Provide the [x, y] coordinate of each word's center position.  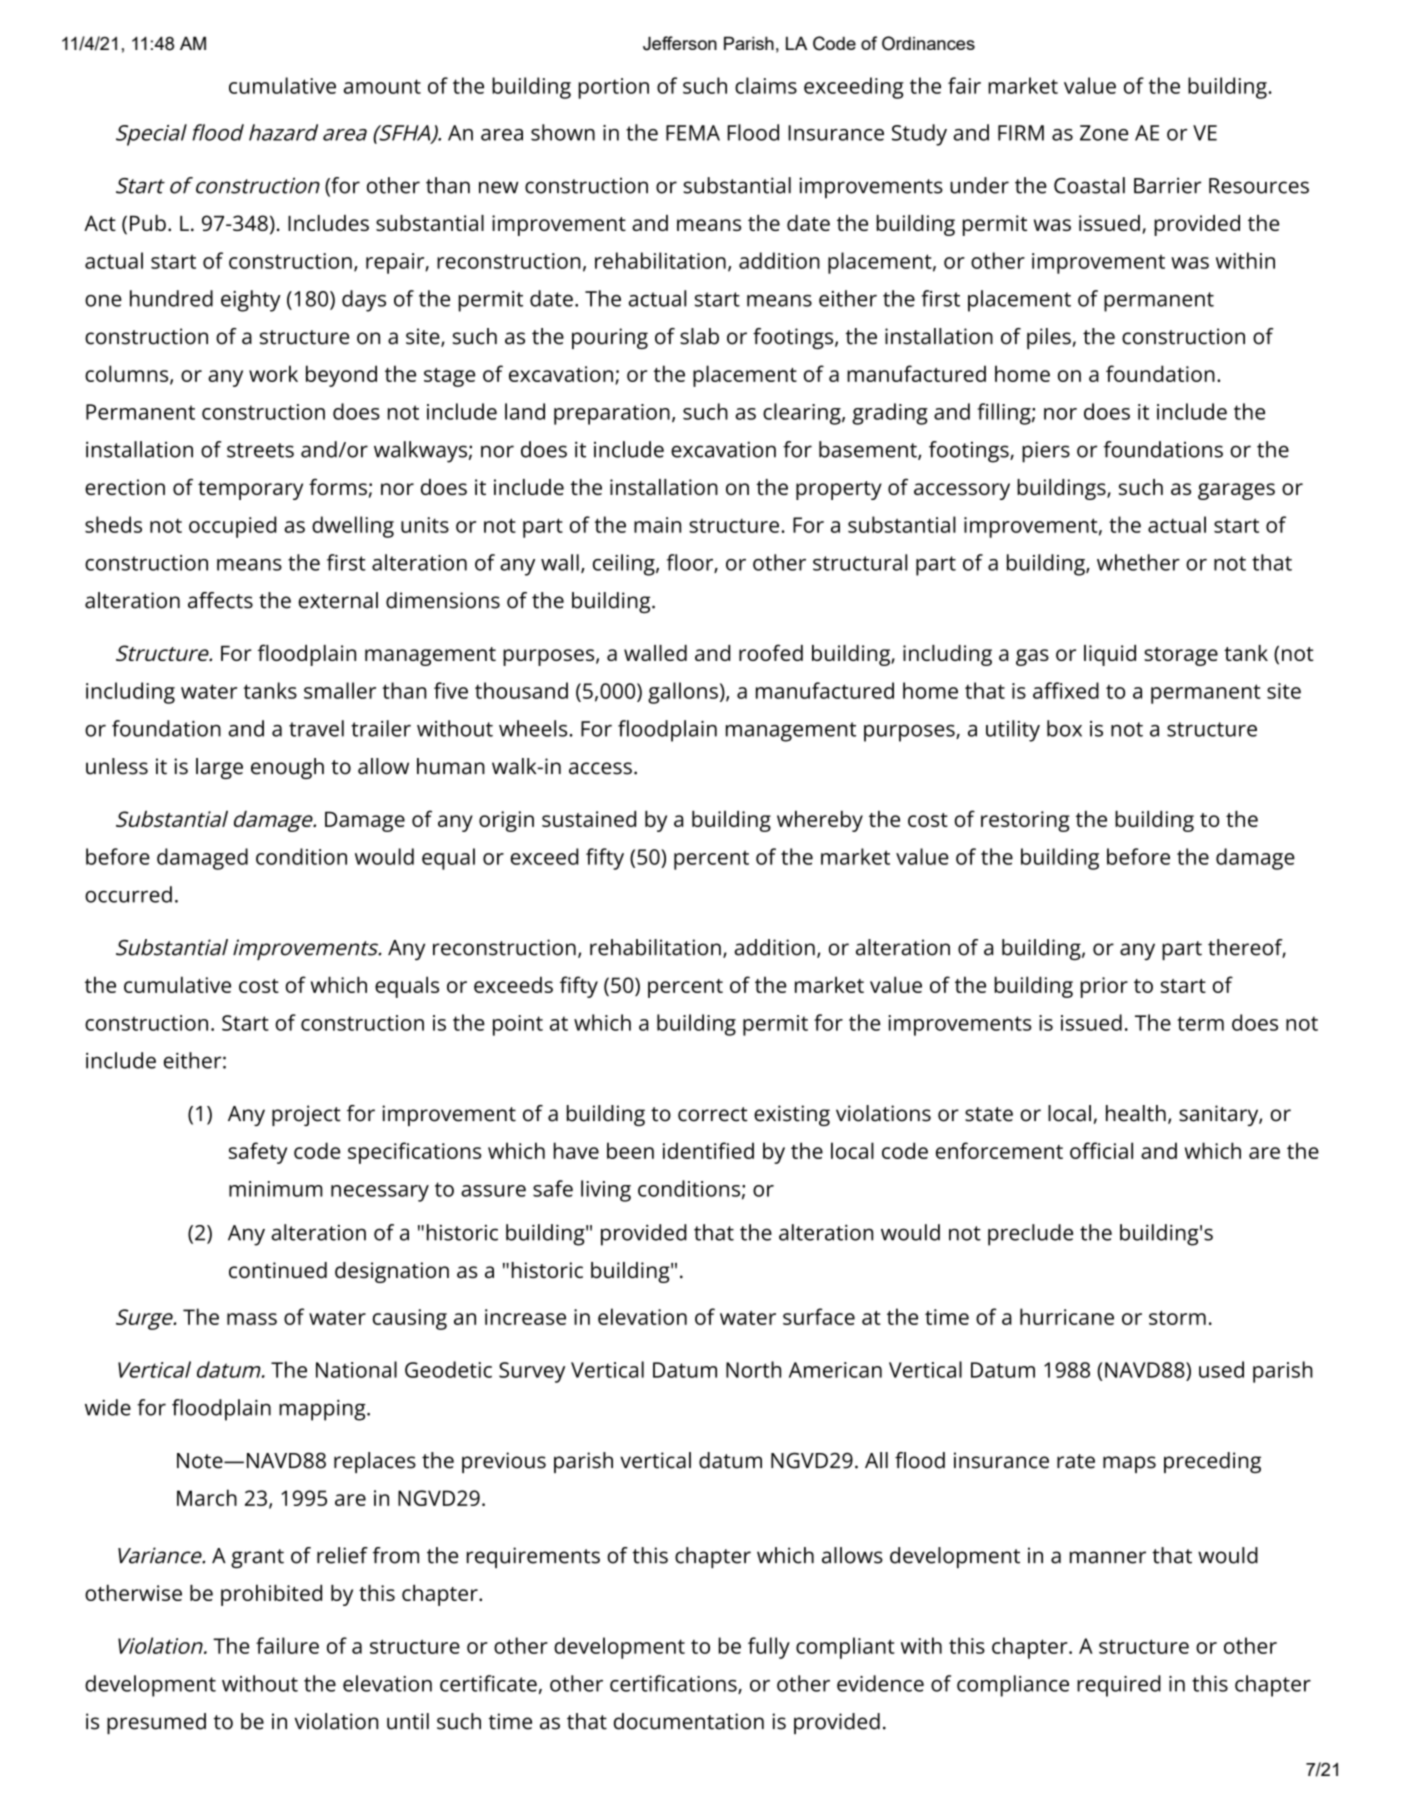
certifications [674, 1684]
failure [287, 1645]
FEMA [693, 133]
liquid [1110, 655]
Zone [1104, 133]
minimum [276, 1189]
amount [382, 86]
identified [708, 1150]
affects [220, 600]
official [1101, 1150]
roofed [771, 652]
